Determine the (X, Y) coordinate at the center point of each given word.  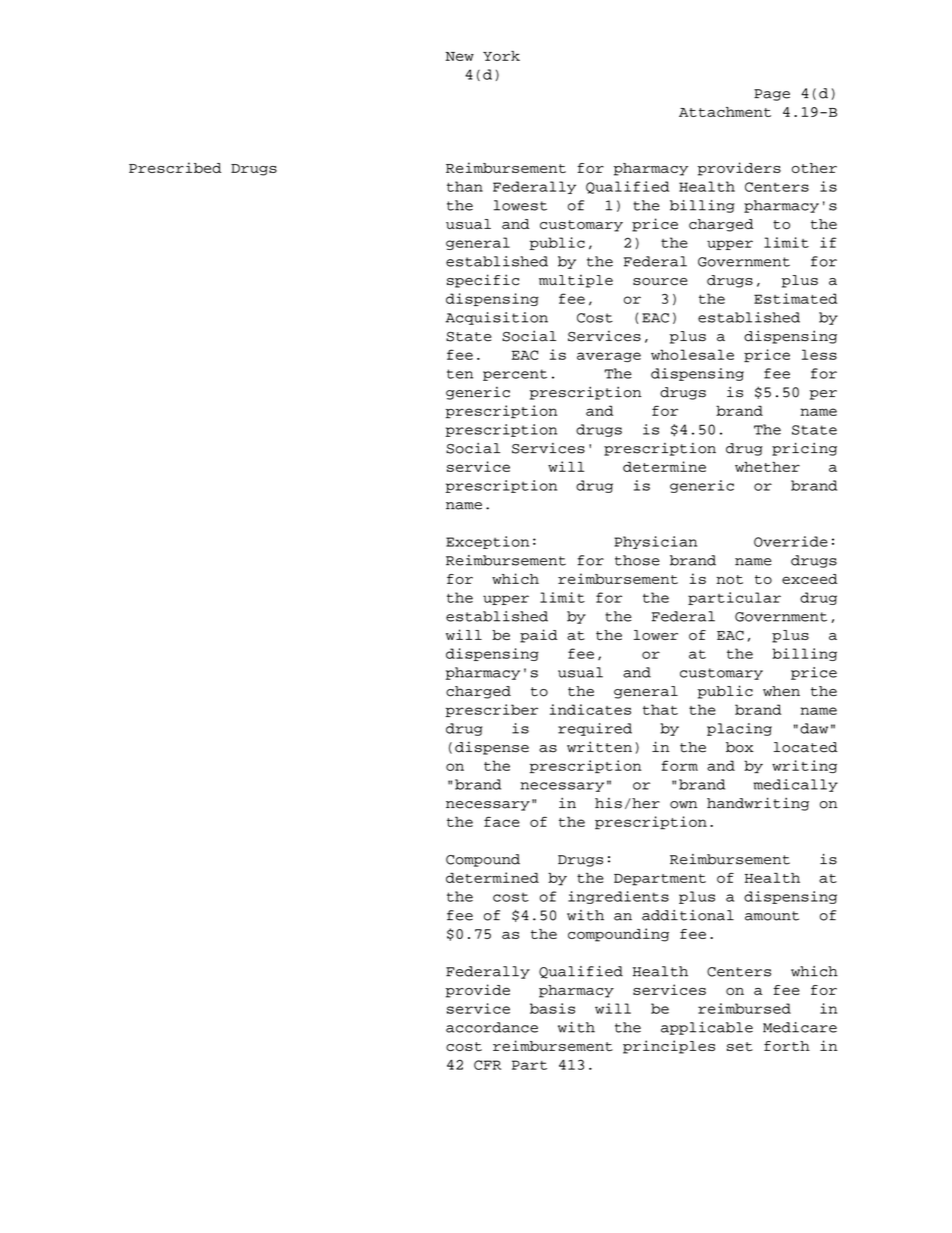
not (729, 579)
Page (772, 95)
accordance (492, 1027)
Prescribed (175, 167)
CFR (487, 1065)
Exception (487, 542)
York (501, 56)
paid (538, 636)
